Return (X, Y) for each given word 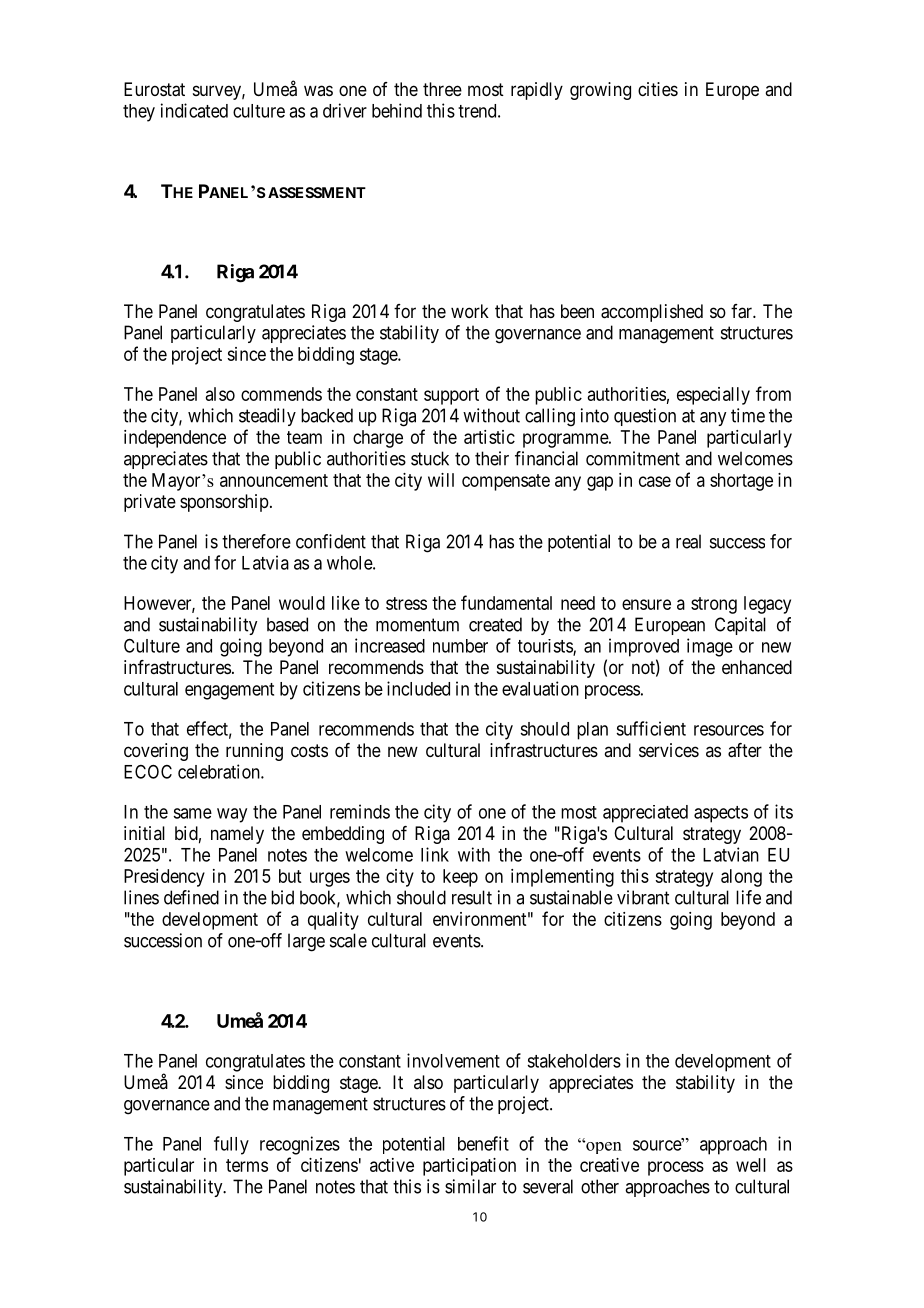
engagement (229, 691)
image (710, 647)
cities (658, 89)
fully (231, 1145)
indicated (194, 110)
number (460, 646)
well (751, 1165)
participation (469, 1167)
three (442, 89)
